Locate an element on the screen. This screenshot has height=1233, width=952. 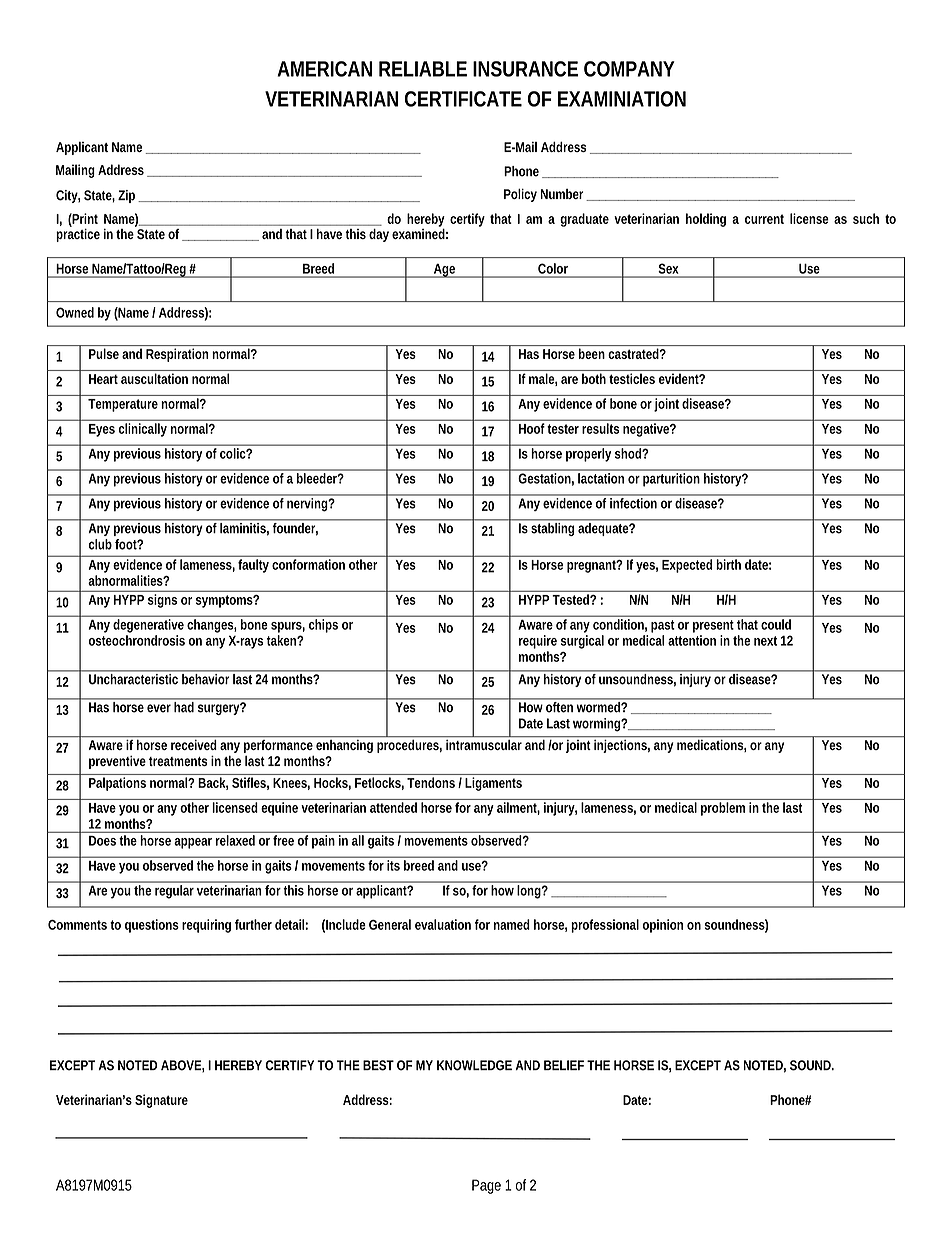
Ligaments is located at coordinates (493, 784).
